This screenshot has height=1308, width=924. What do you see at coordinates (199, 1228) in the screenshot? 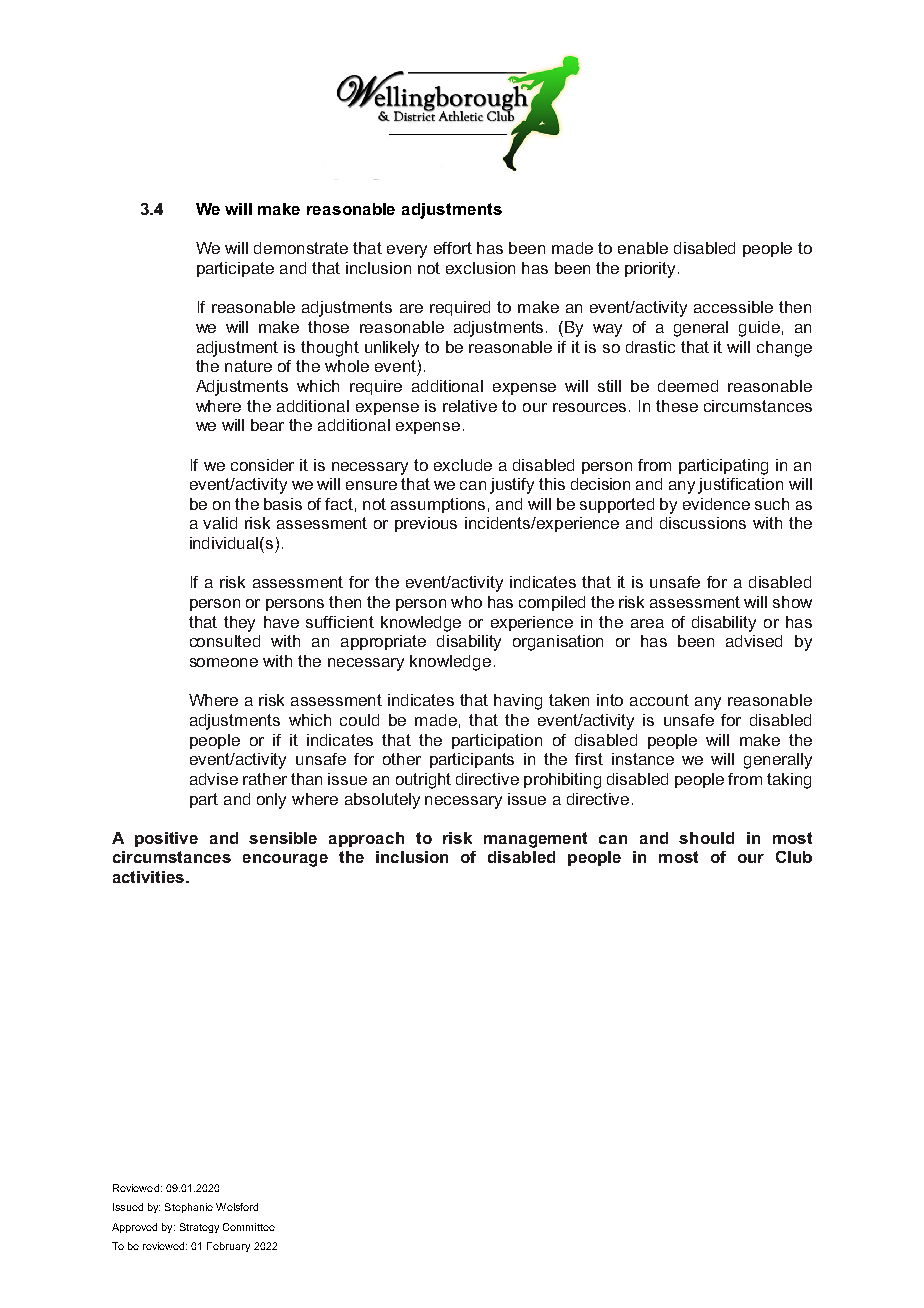
I see `Strategy` at bounding box center [199, 1228].
